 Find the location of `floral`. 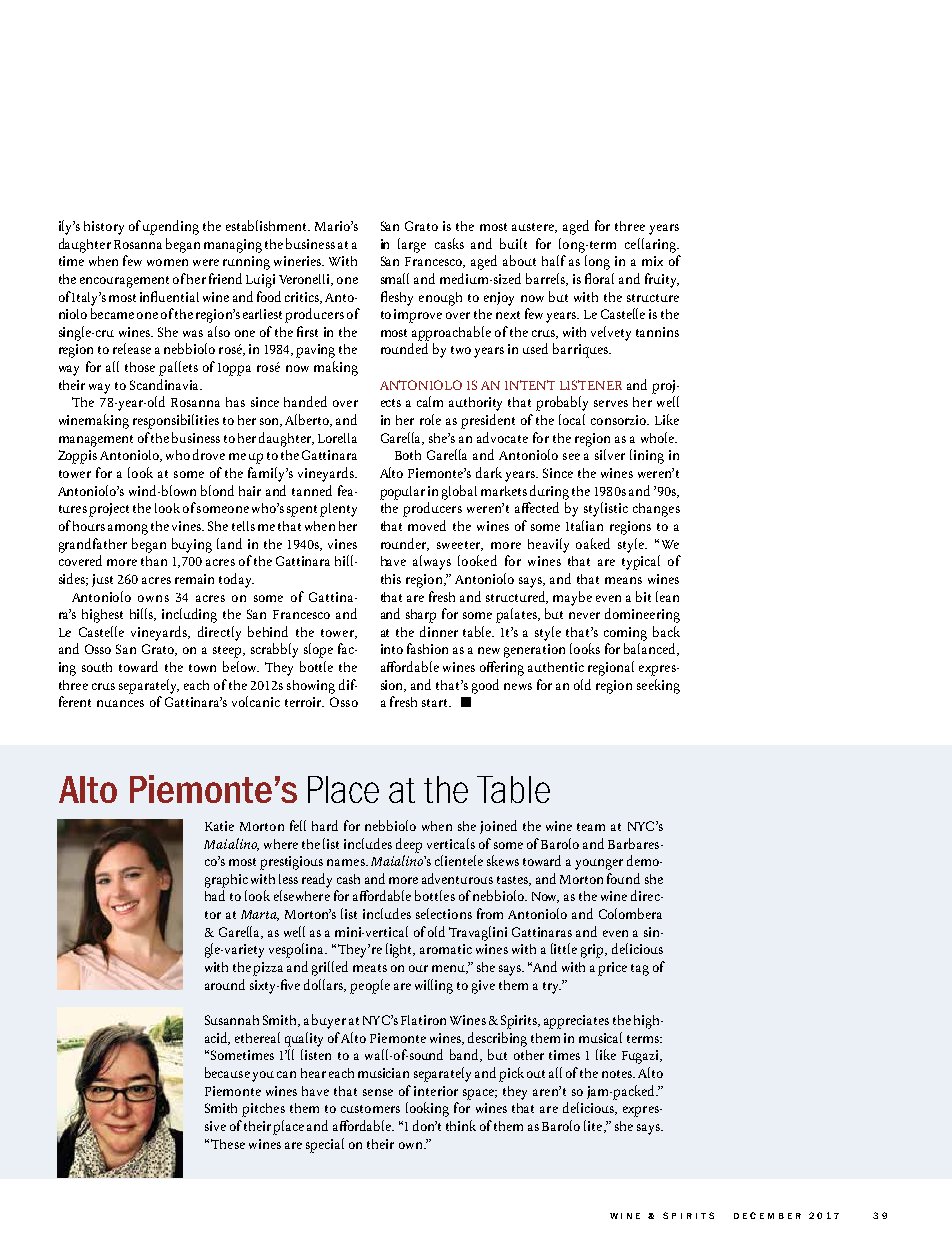

floral is located at coordinates (599, 278).
